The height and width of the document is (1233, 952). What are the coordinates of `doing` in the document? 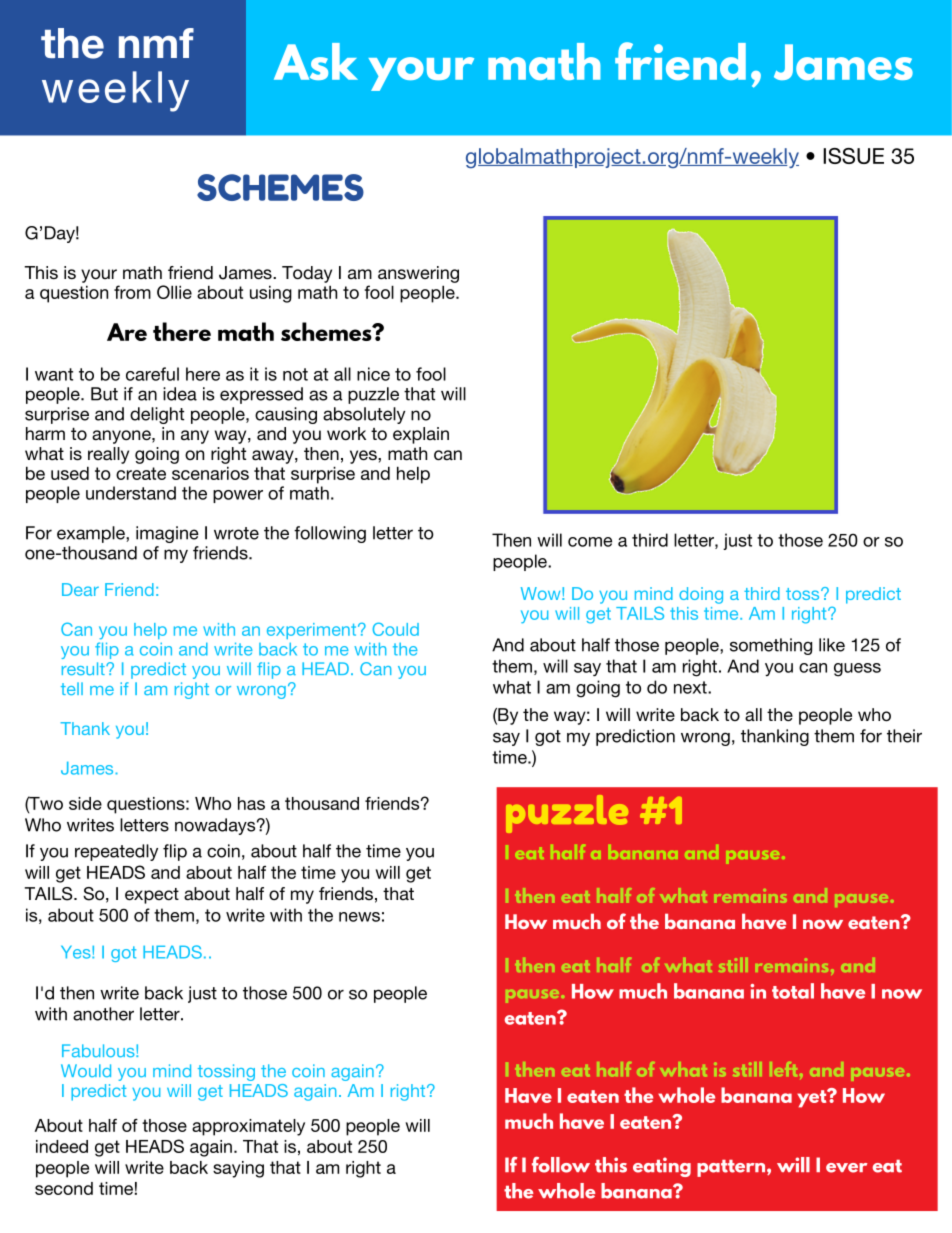 It's located at (701, 595).
